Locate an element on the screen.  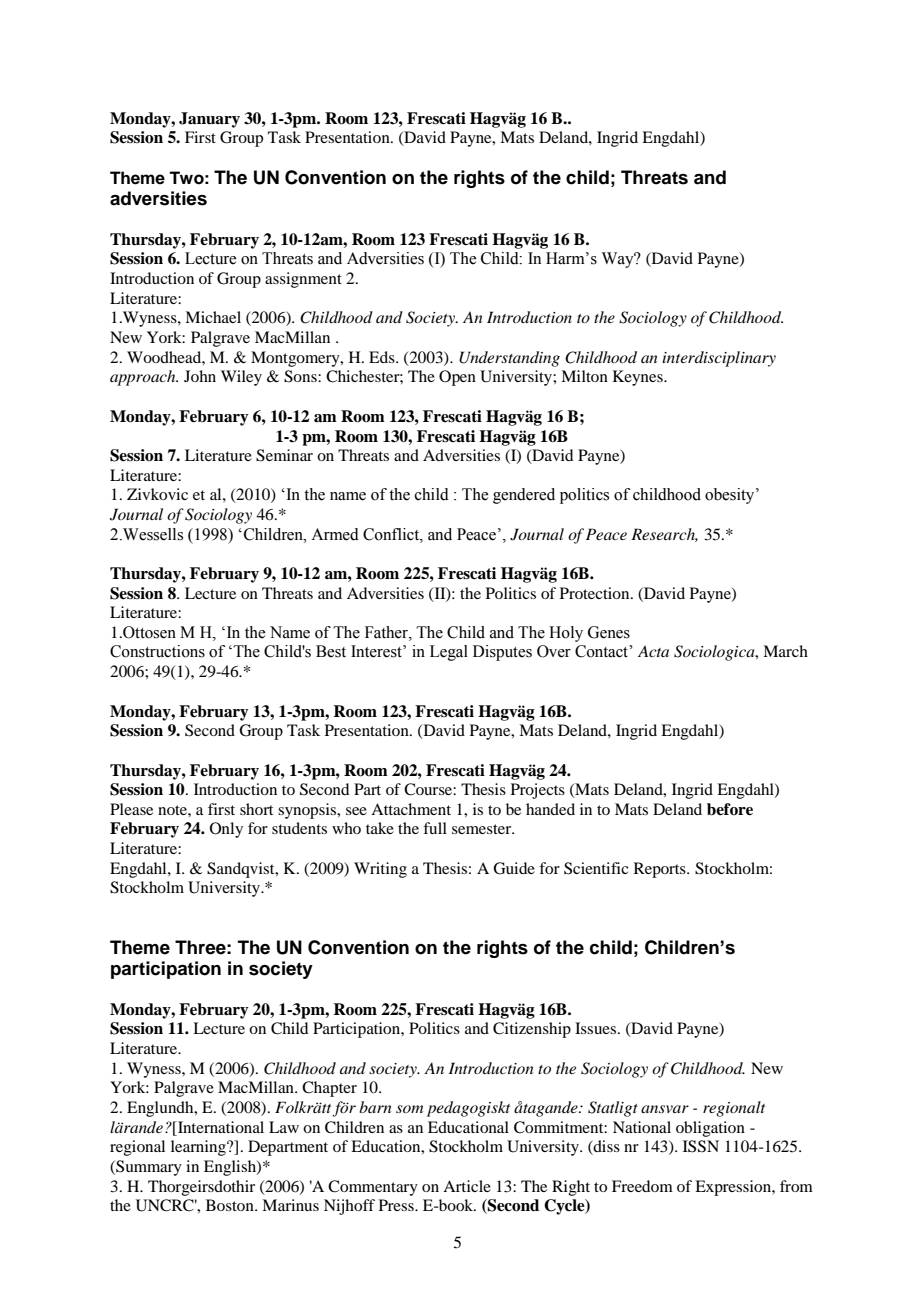
Keynes is located at coordinates (639, 378).
